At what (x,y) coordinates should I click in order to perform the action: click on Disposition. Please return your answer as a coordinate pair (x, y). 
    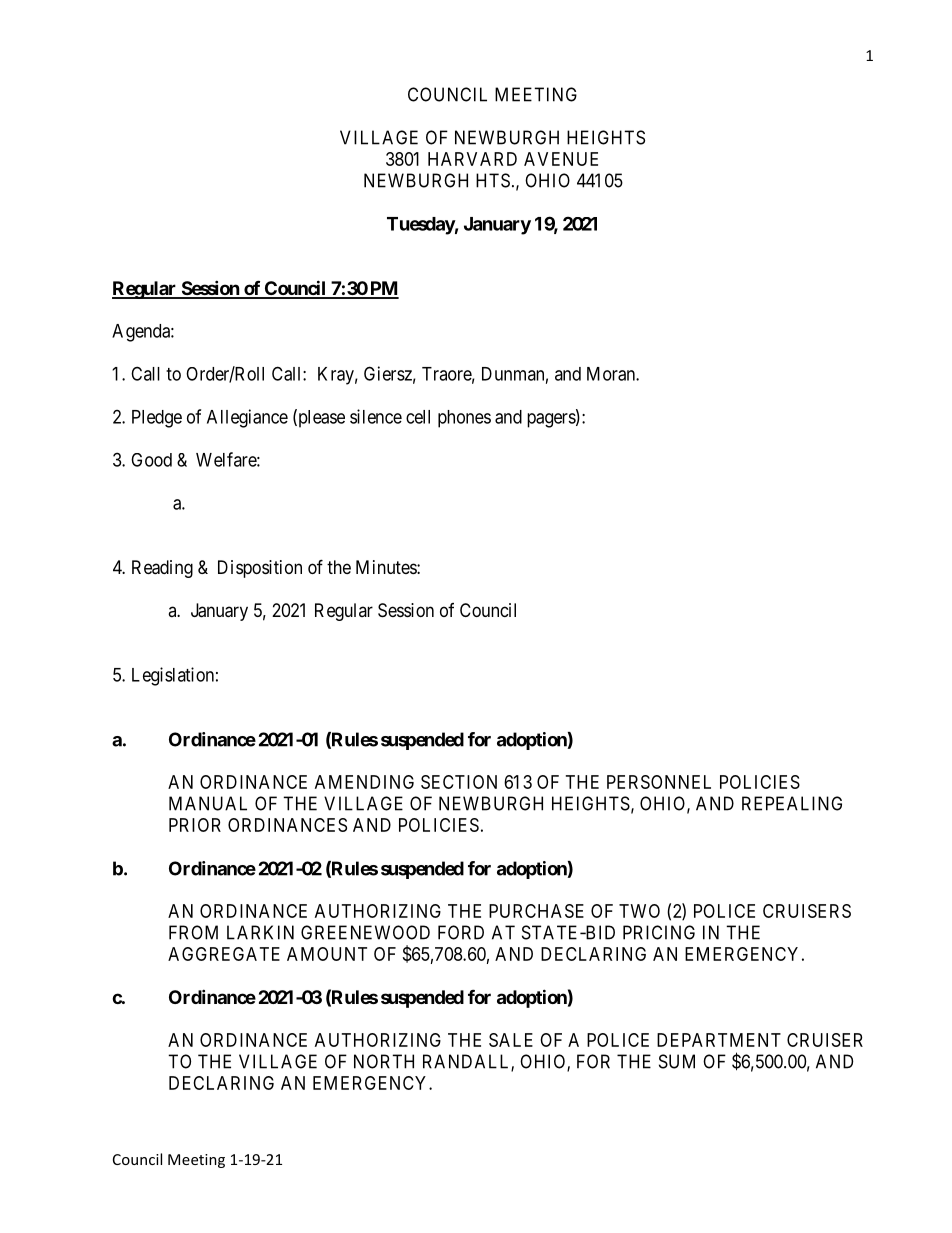
    Looking at the image, I should click on (260, 569).
